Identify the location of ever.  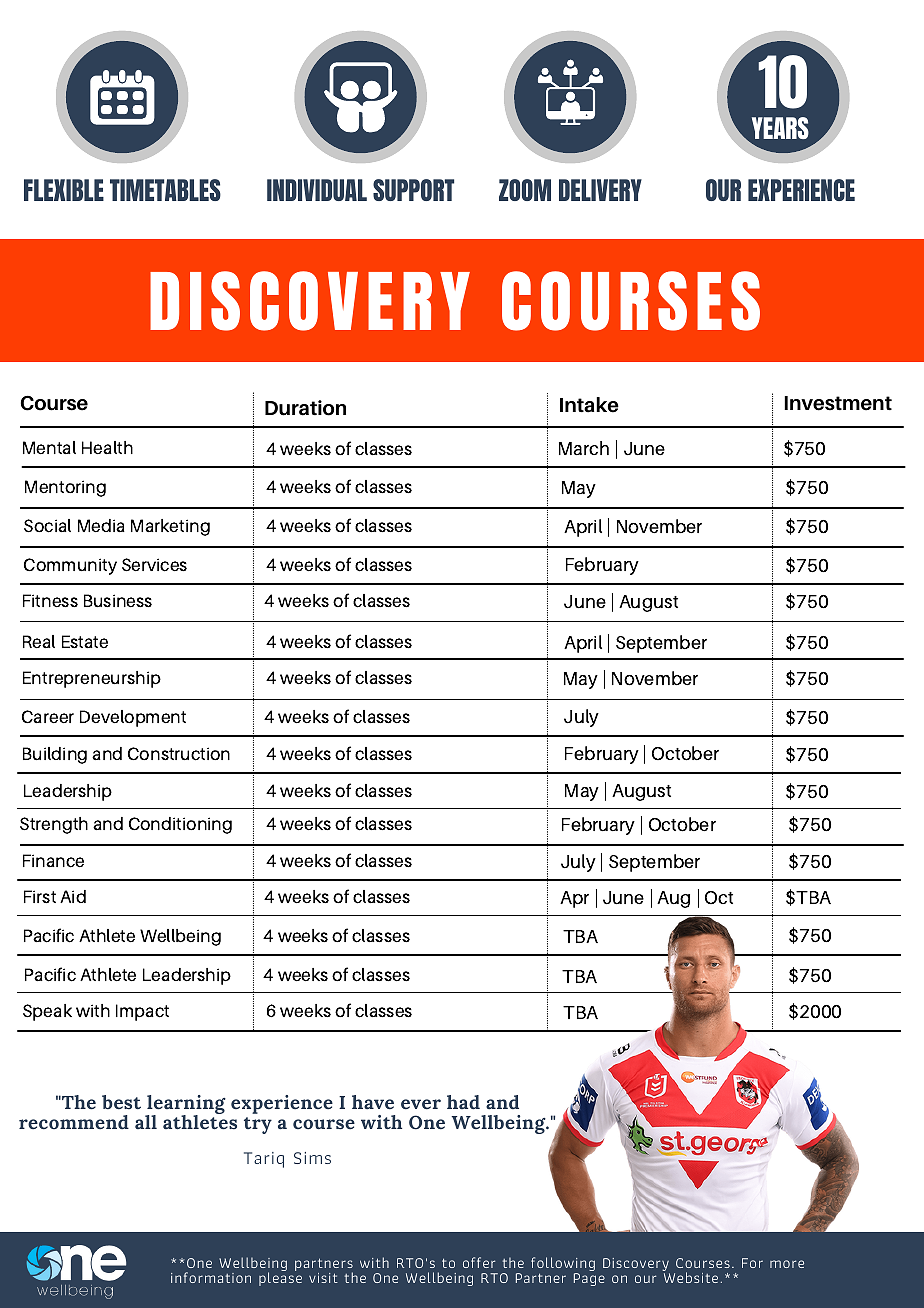
(421, 1104).
